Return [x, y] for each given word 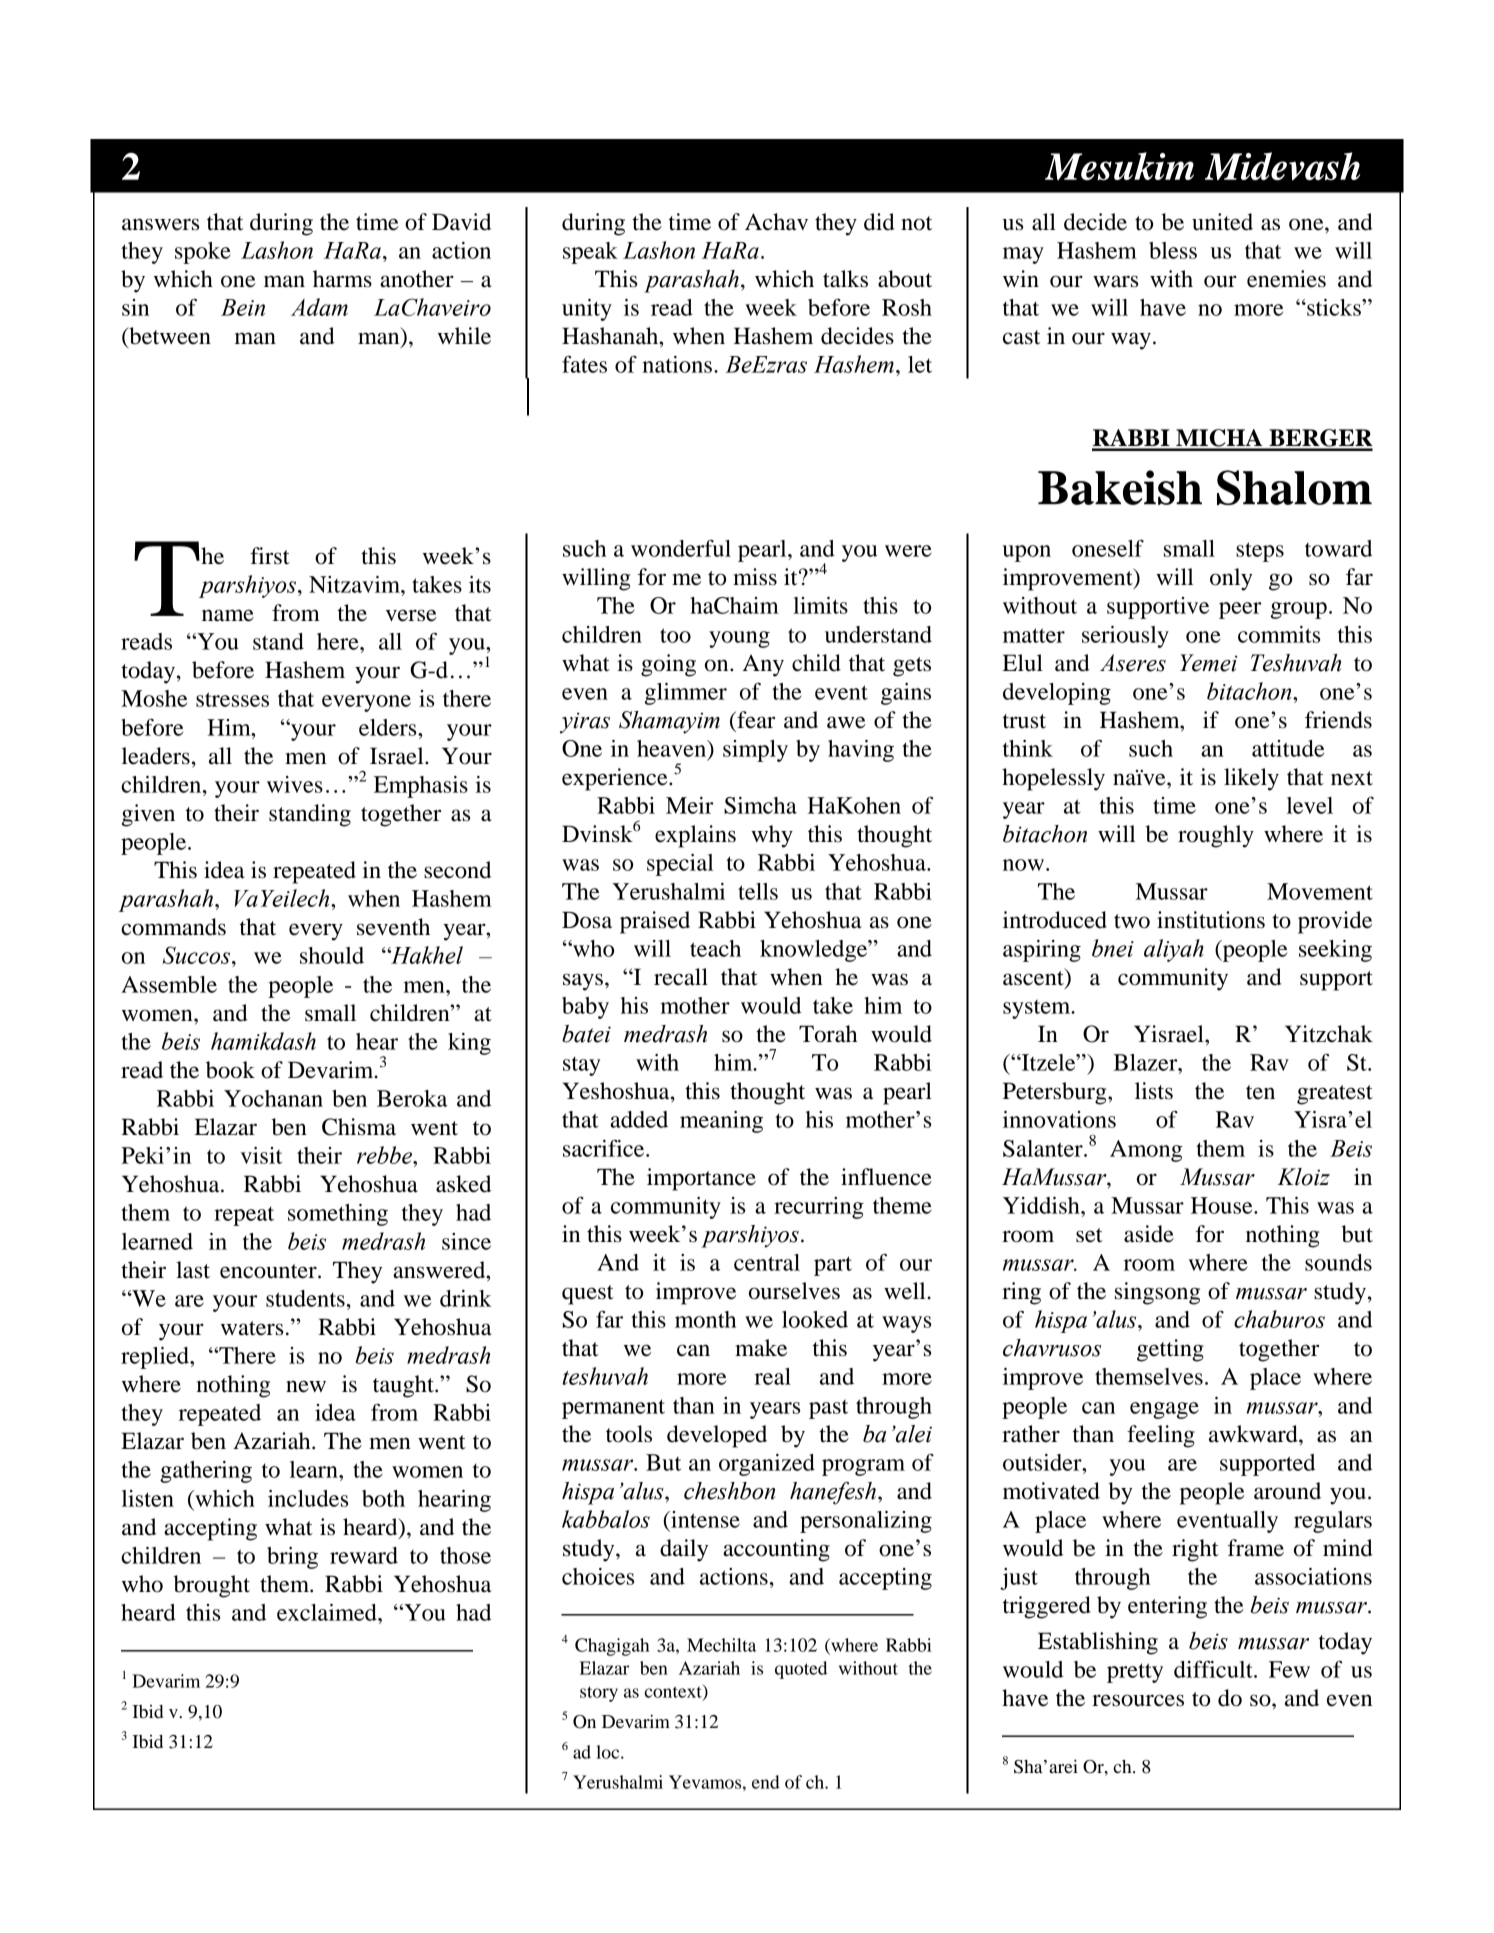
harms [342, 279]
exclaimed [328, 1612]
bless [1173, 250]
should [332, 955]
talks [845, 279]
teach [715, 948]
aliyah [1174, 950]
